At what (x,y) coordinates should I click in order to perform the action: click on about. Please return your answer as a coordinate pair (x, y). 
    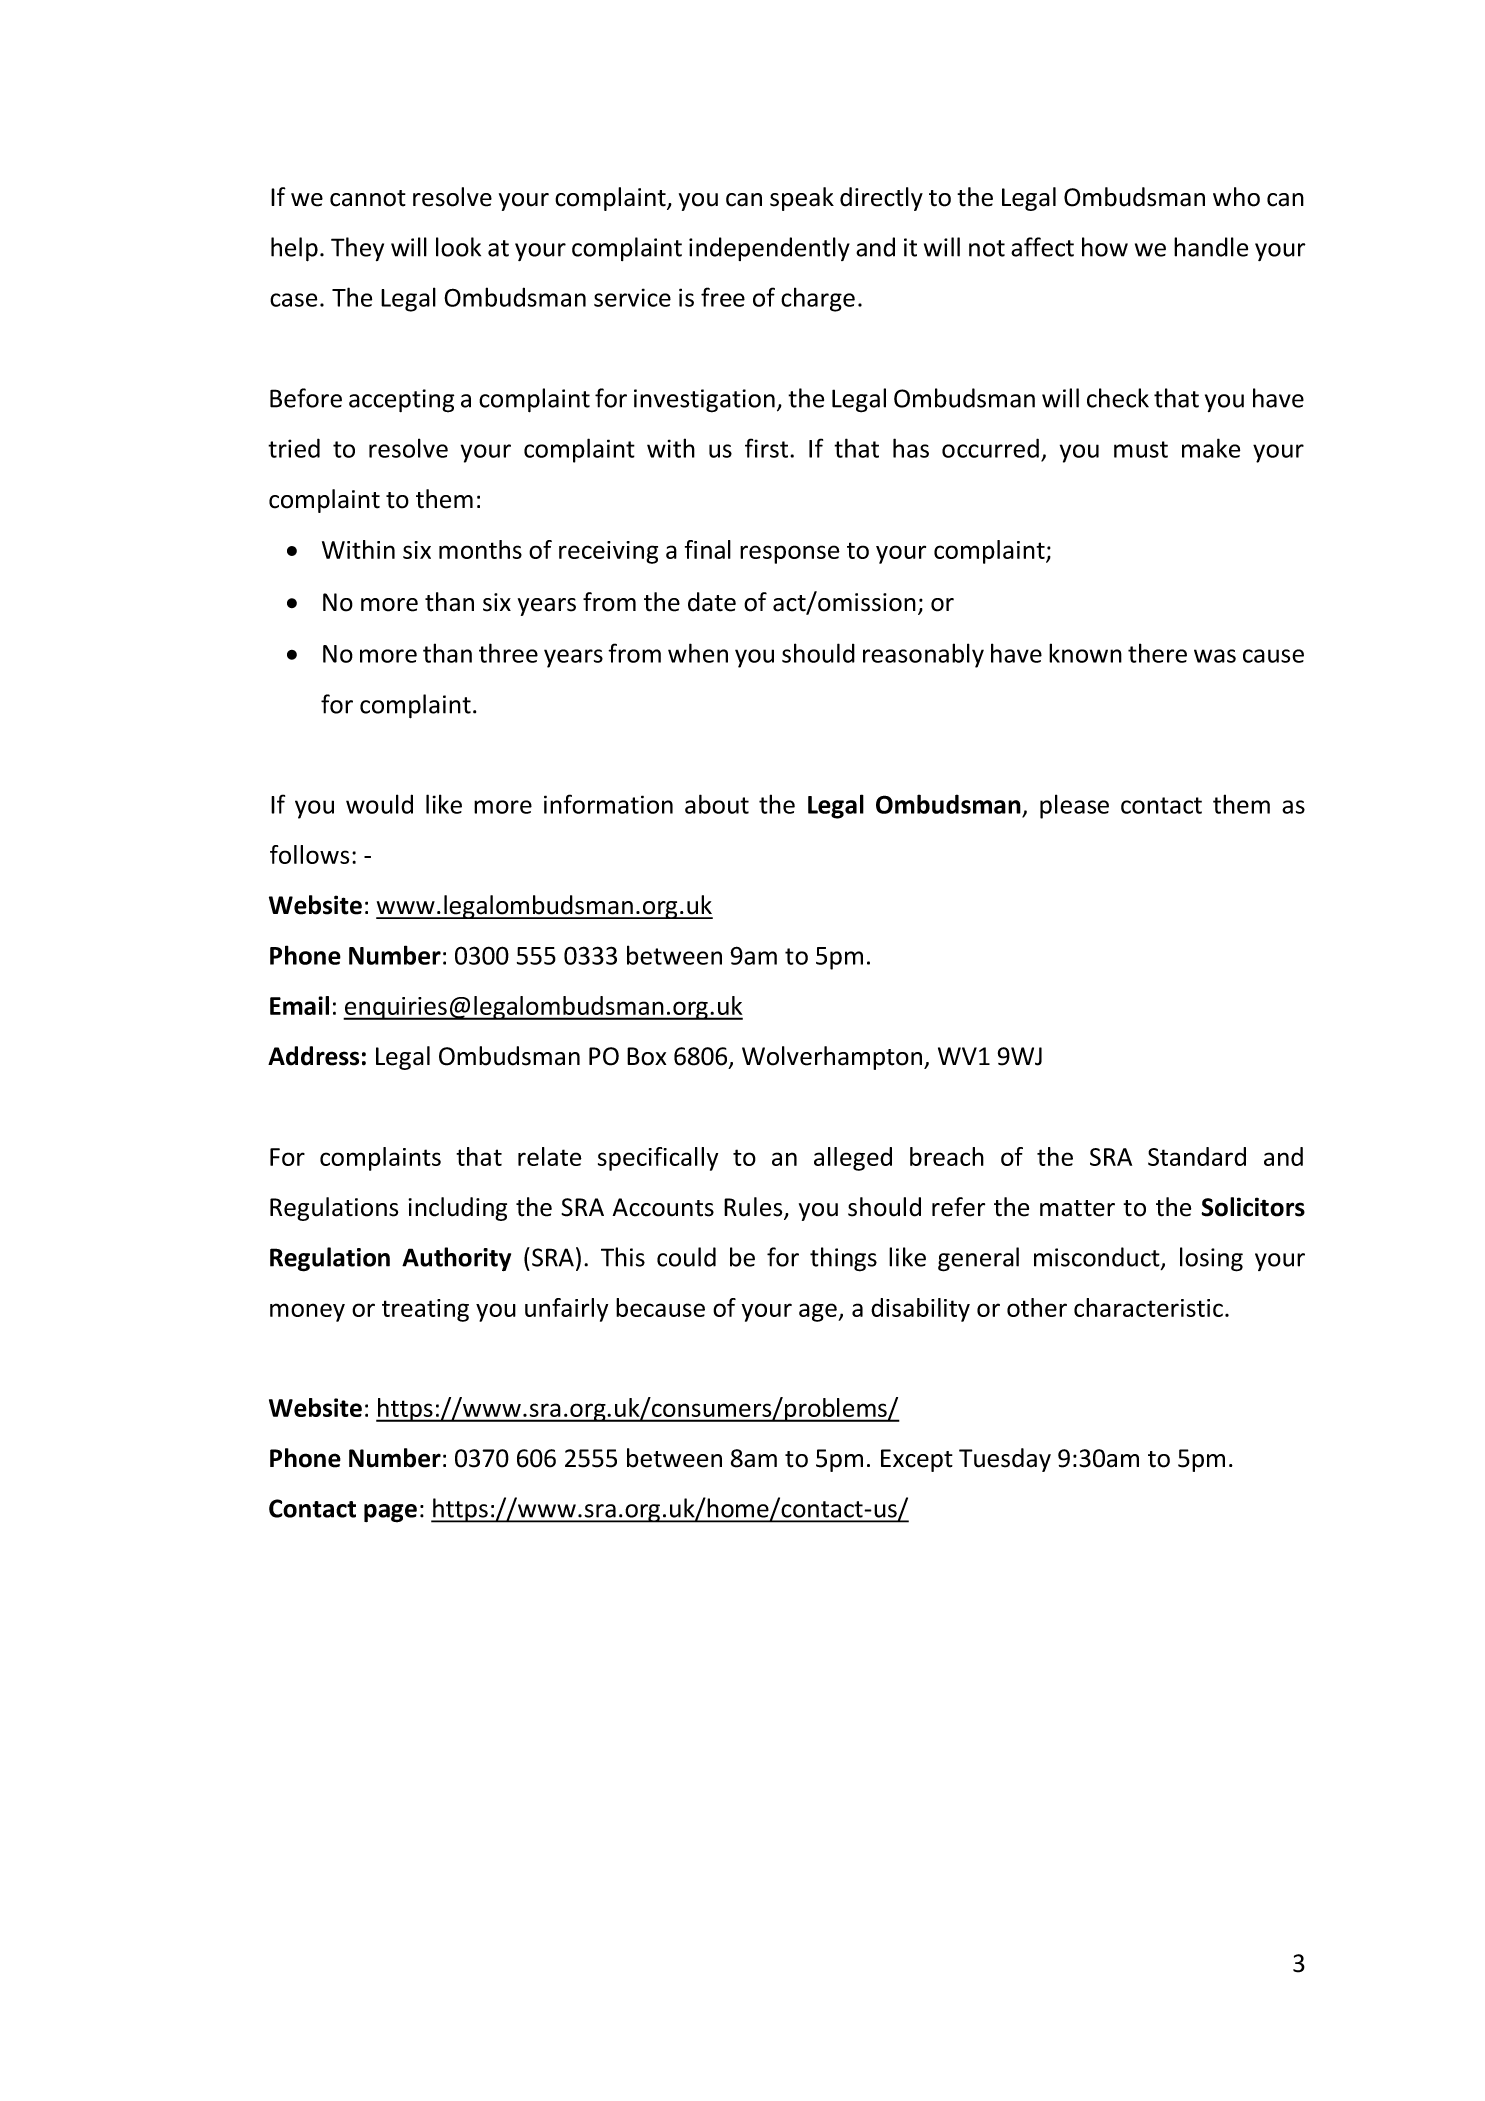
    Looking at the image, I should click on (717, 804).
